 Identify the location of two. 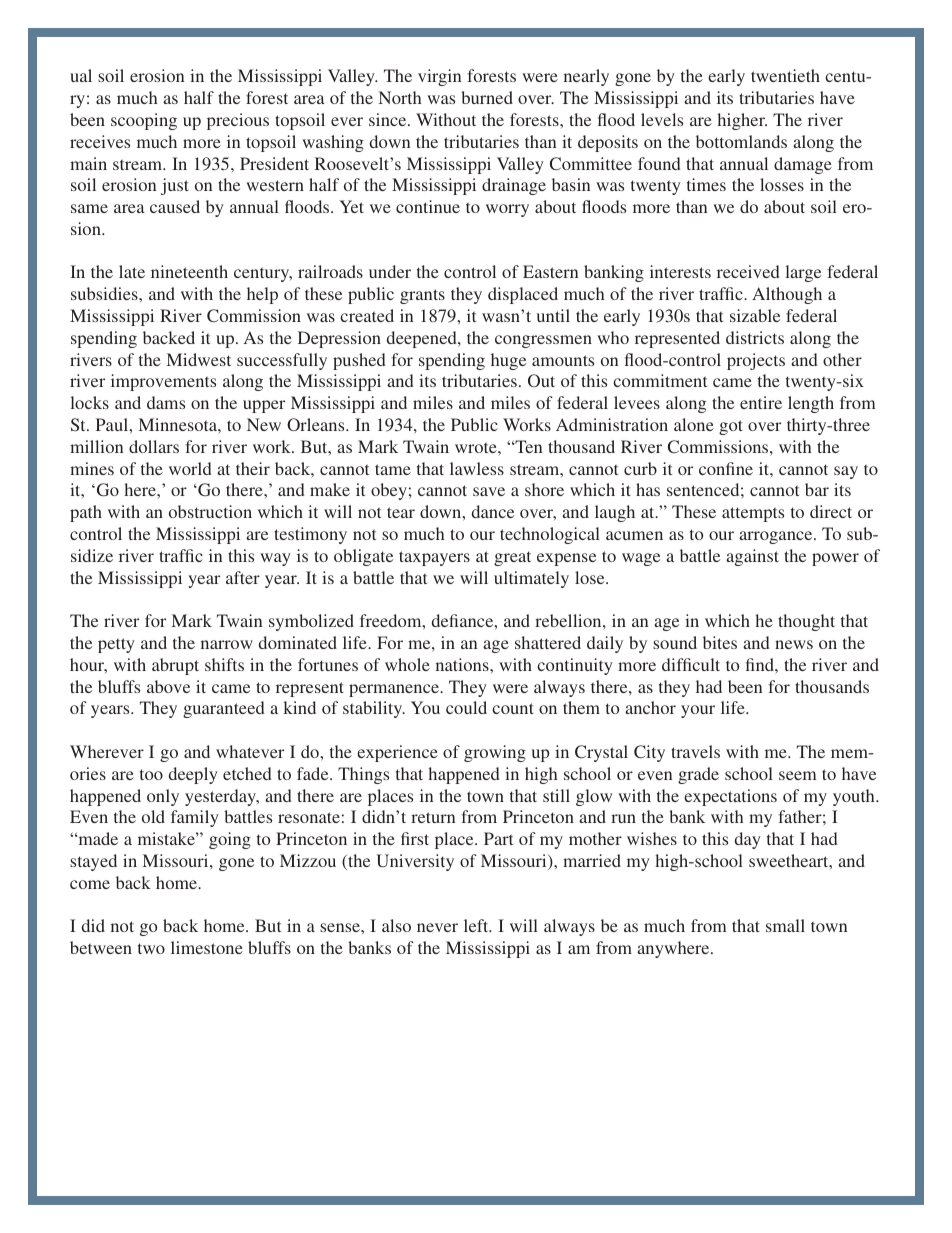
(151, 948).
